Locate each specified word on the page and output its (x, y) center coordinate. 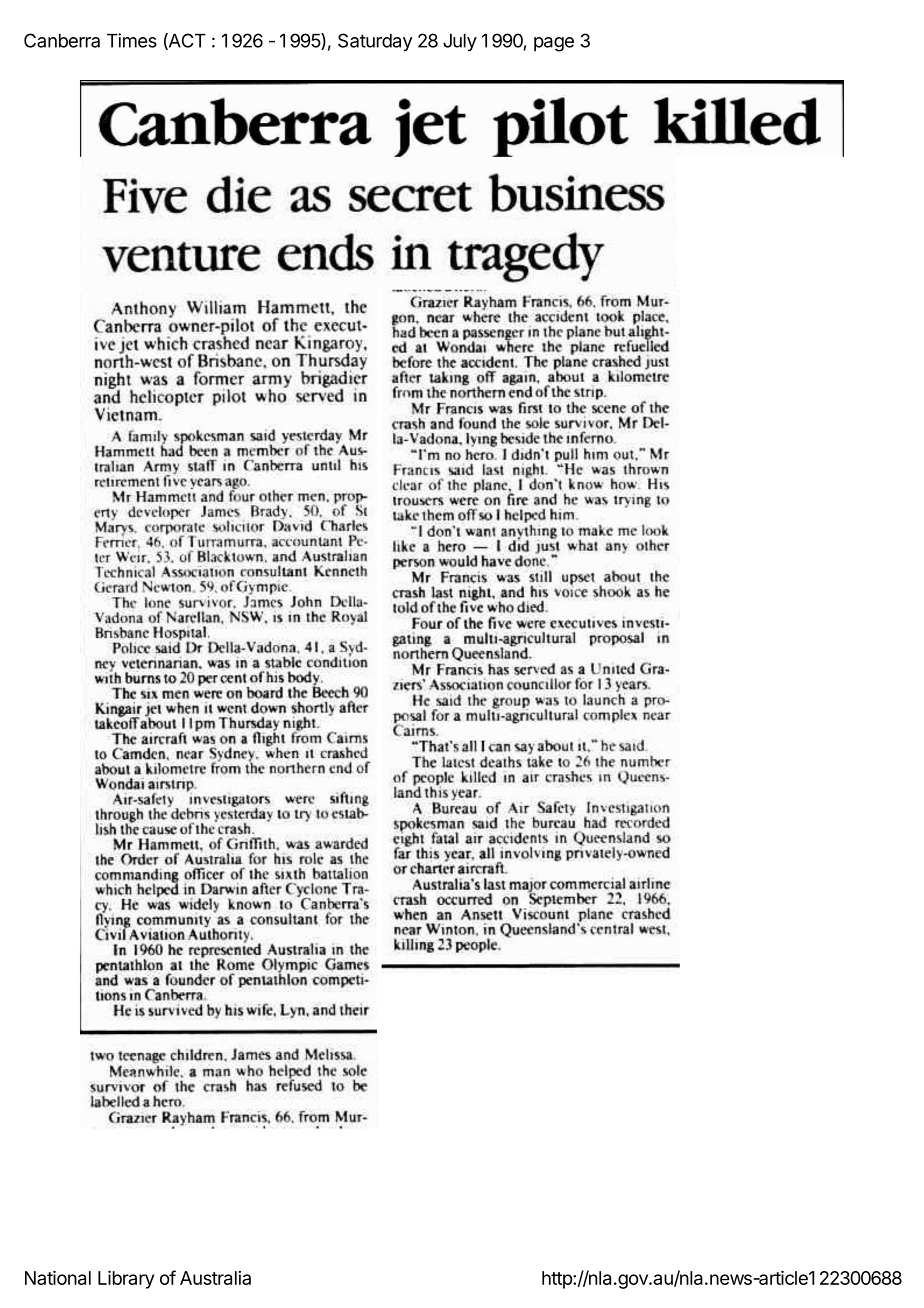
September (563, 898)
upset (578, 578)
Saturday (375, 42)
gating (412, 638)
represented (225, 948)
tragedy (526, 258)
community (174, 921)
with (108, 676)
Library (126, 1279)
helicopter (167, 396)
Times (132, 40)
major (528, 884)
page (554, 44)
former (219, 377)
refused (299, 1084)
